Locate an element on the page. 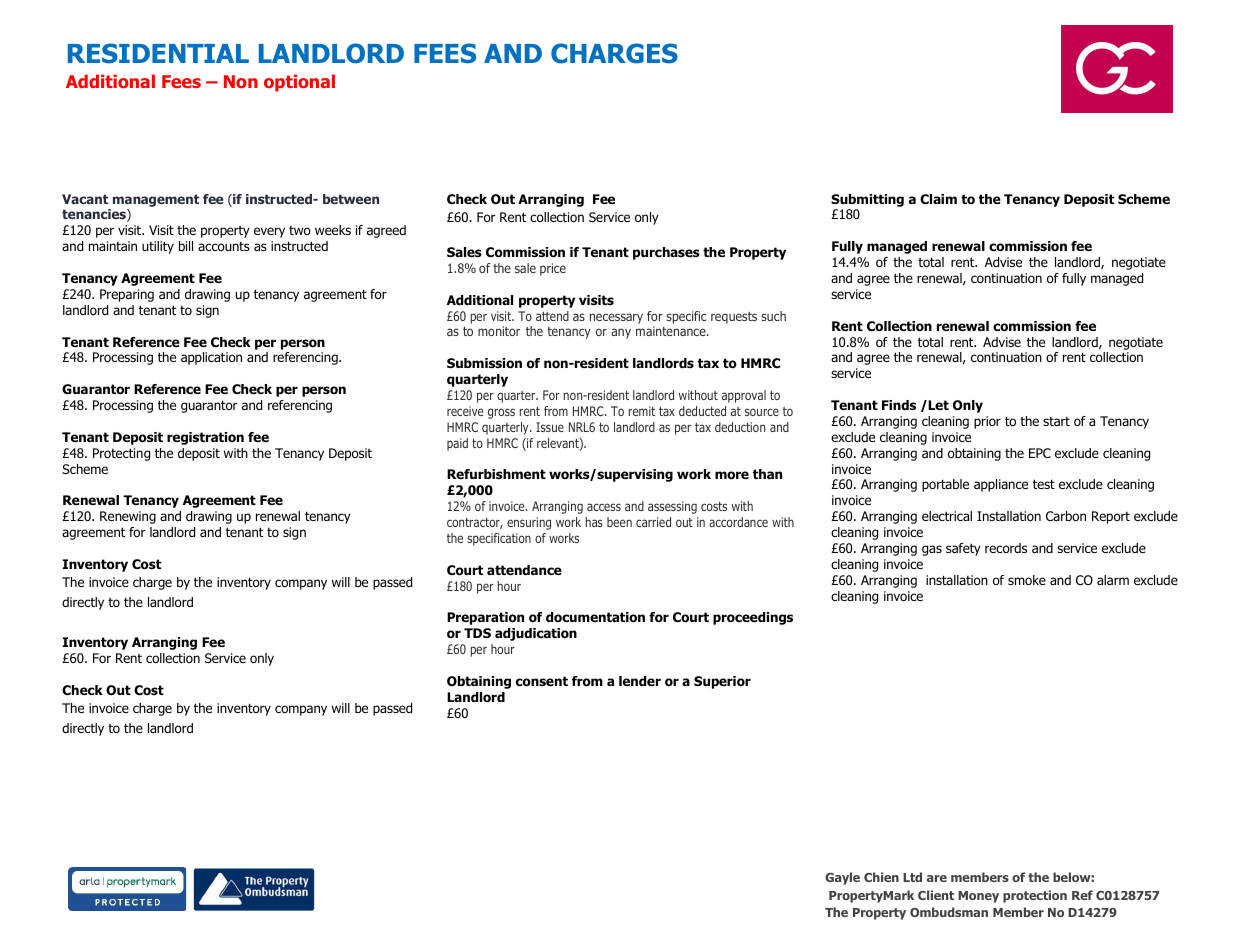 Image resolution: width=1233 pixels, height=952 pixels. Claim is located at coordinates (938, 199).
